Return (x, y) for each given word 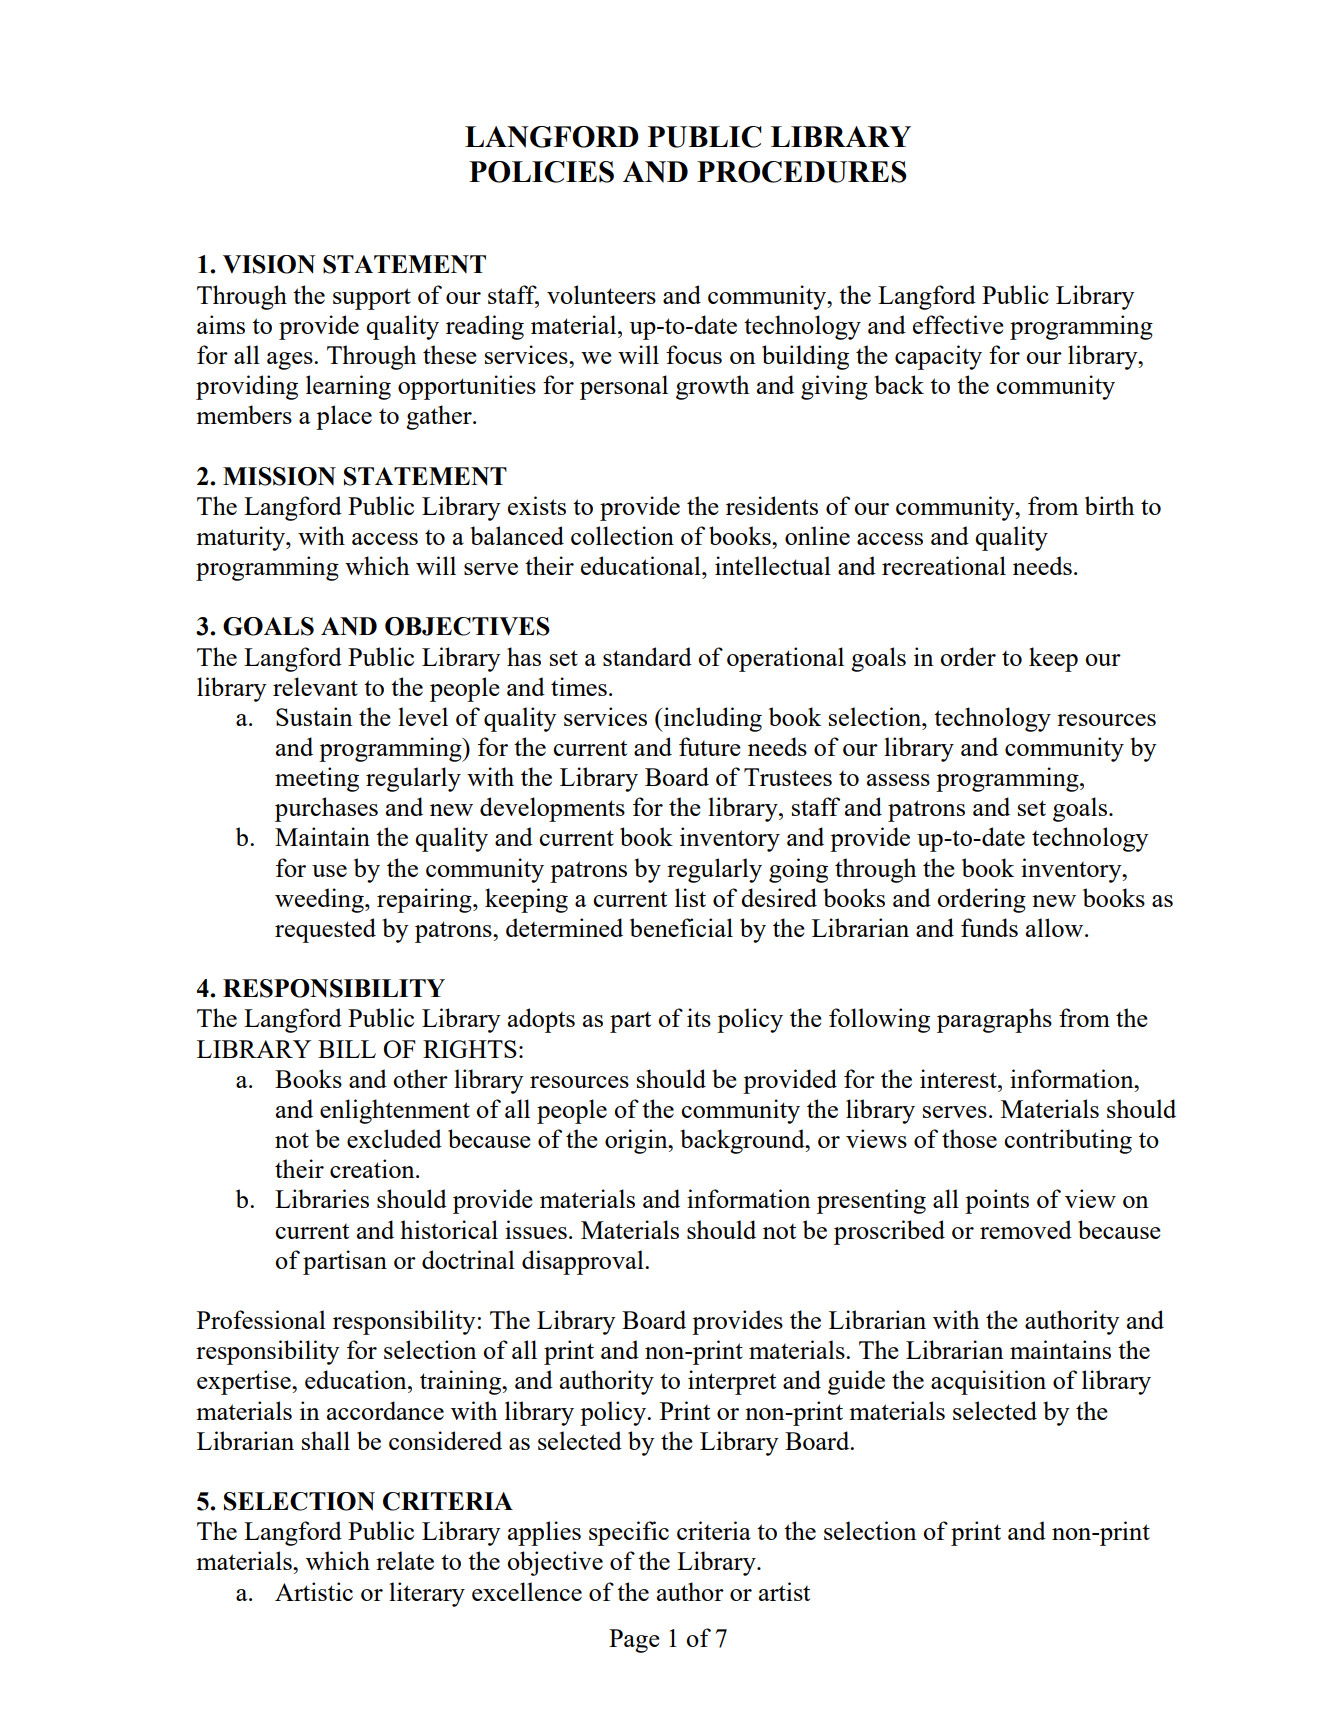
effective (958, 324)
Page (634, 1641)
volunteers (601, 294)
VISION (269, 264)
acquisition (988, 1382)
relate (405, 1560)
